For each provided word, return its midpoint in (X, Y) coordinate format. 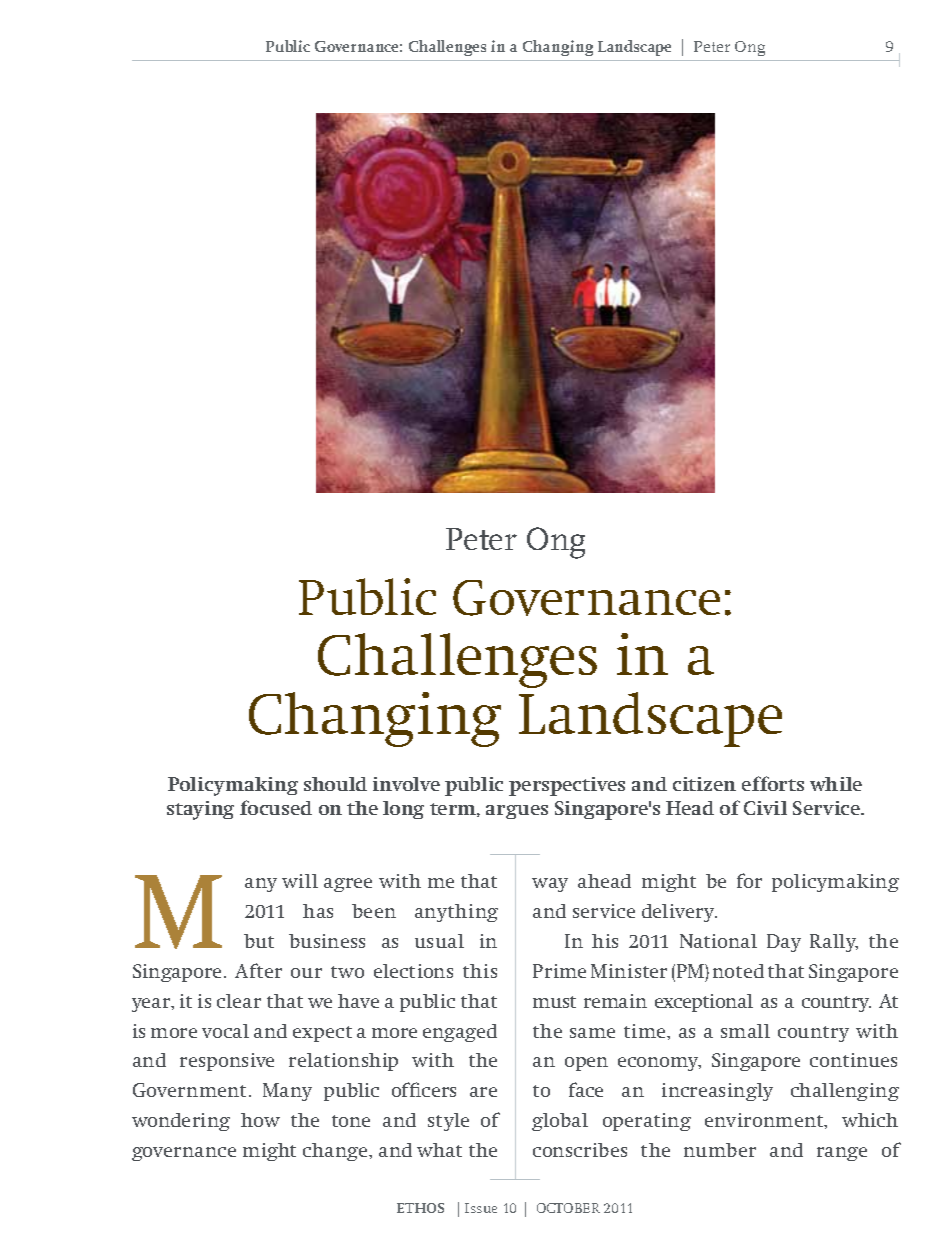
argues (517, 812)
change (336, 1152)
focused (276, 807)
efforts (773, 783)
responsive (227, 1062)
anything (456, 913)
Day (784, 943)
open (586, 1064)
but (259, 941)
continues (853, 1060)
